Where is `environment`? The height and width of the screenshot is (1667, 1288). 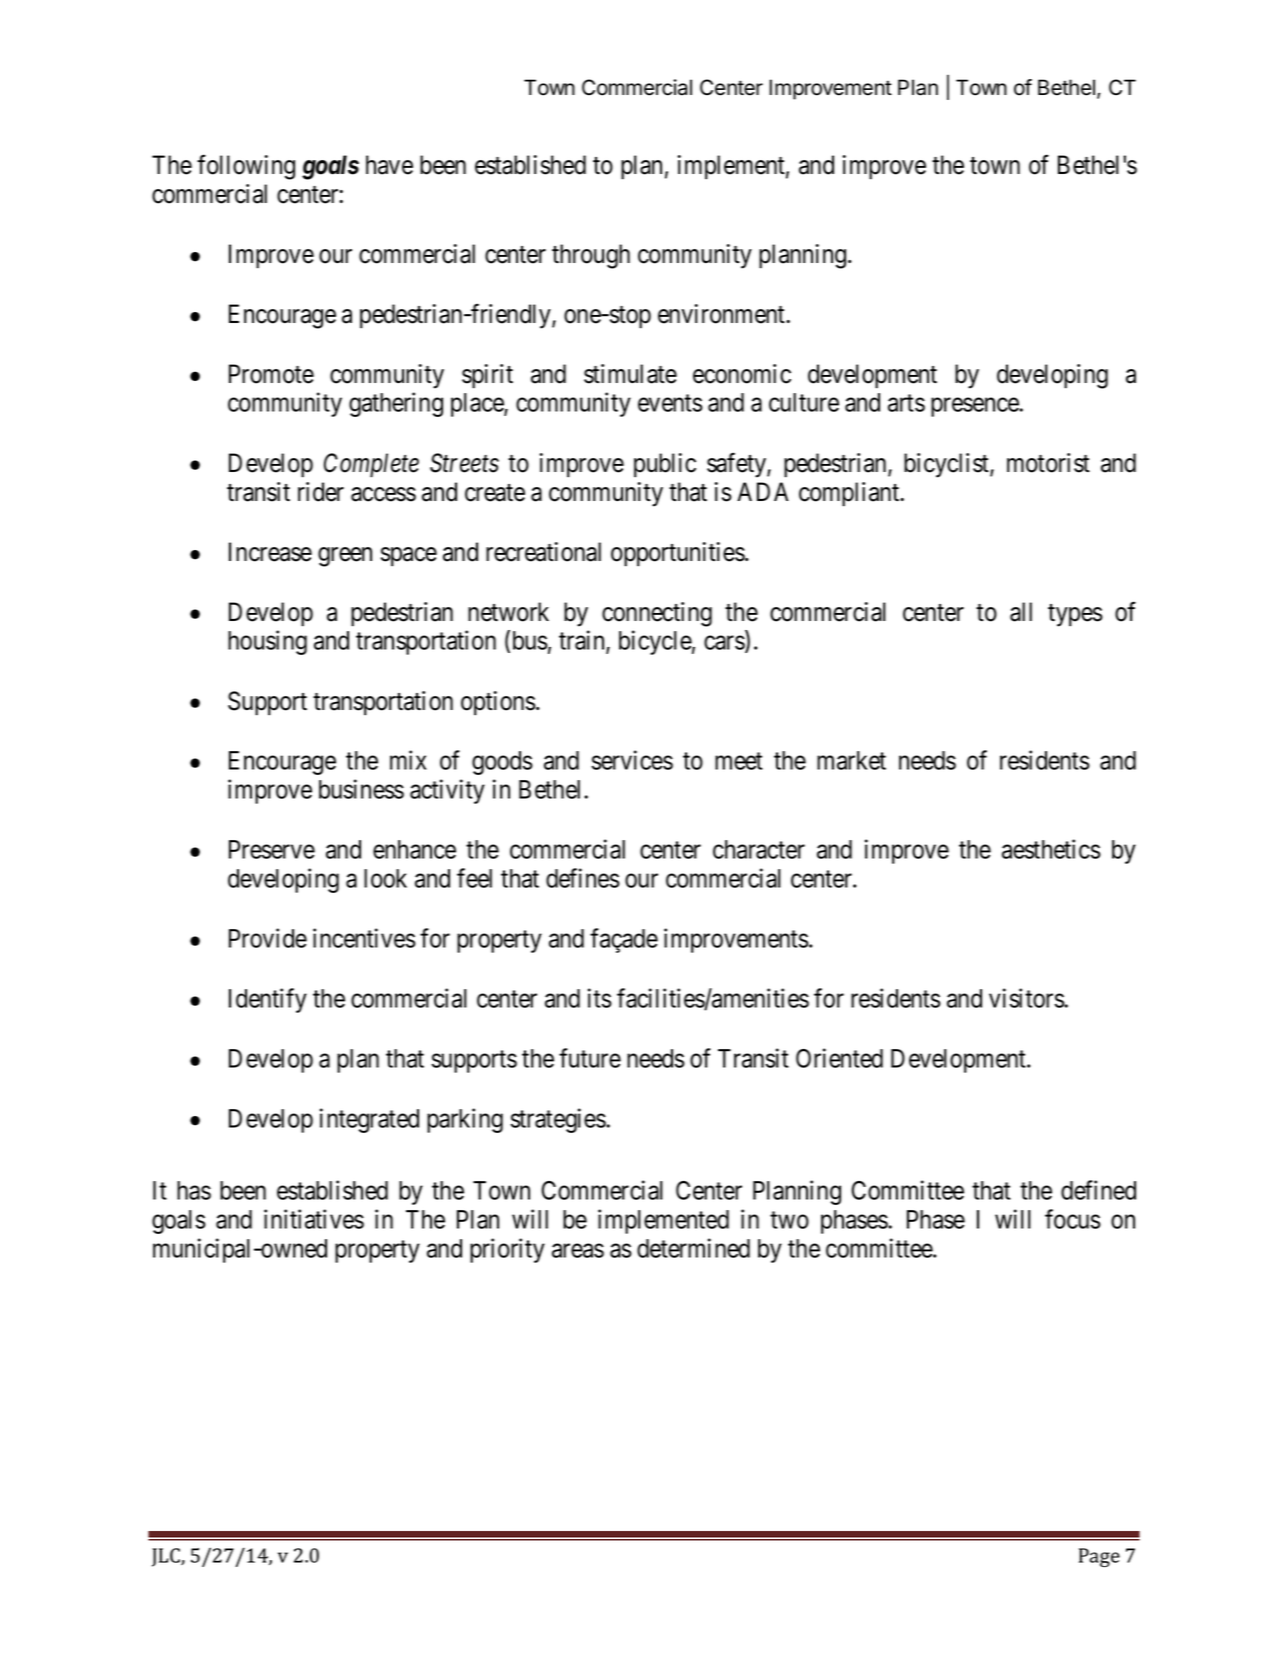 environment is located at coordinates (722, 314).
